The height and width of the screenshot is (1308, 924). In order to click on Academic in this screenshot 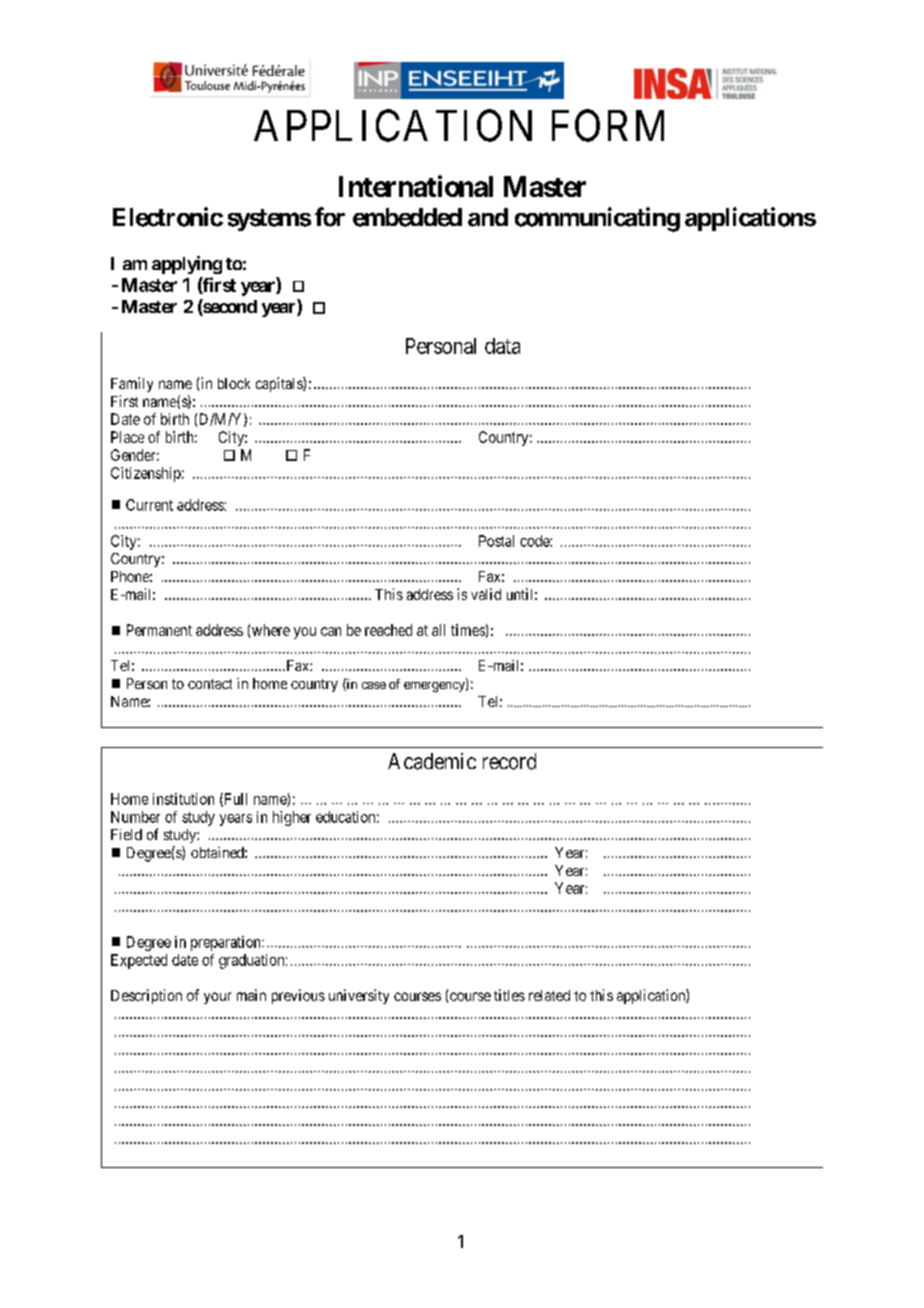, I will do `click(432, 761)`.
